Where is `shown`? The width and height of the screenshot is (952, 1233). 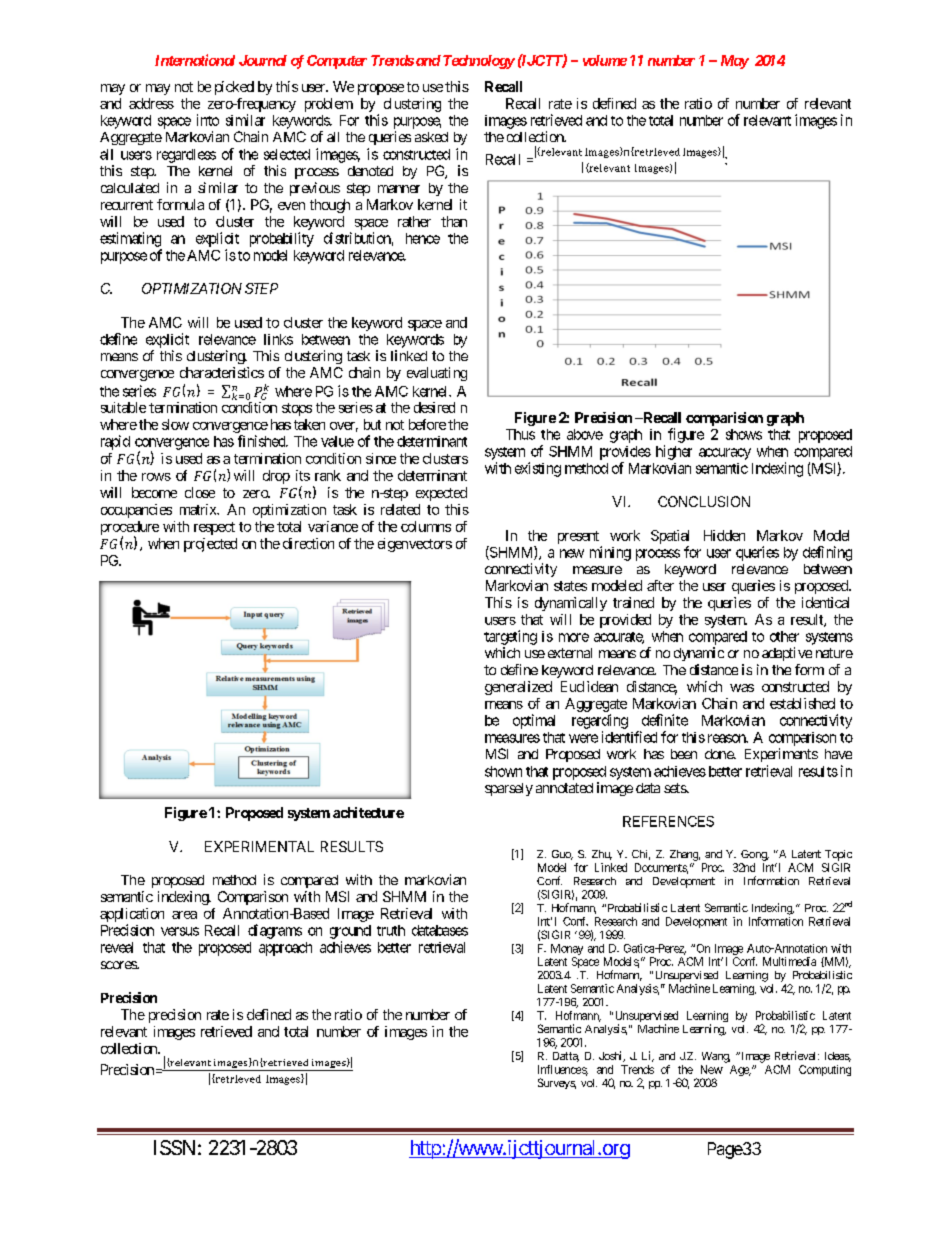
shown is located at coordinates (503, 771).
